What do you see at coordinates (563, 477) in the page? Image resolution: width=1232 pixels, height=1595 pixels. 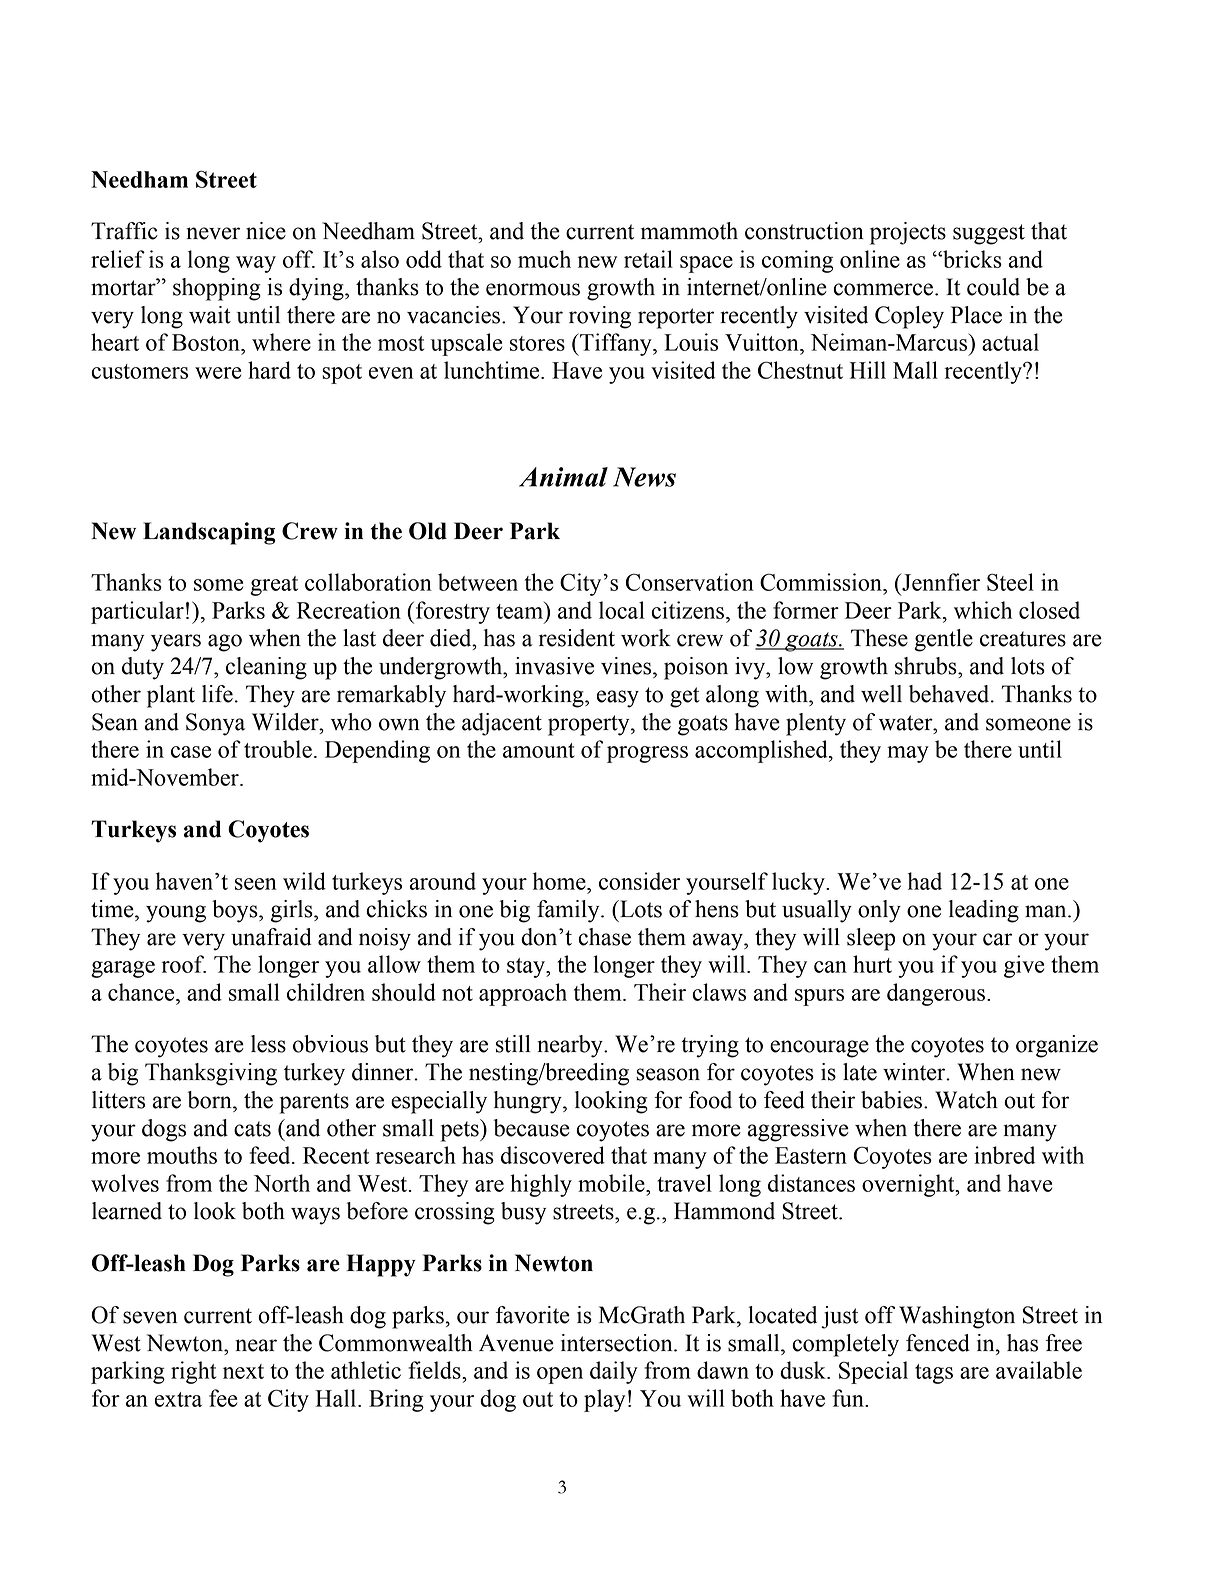 I see `Animal` at bounding box center [563, 477].
